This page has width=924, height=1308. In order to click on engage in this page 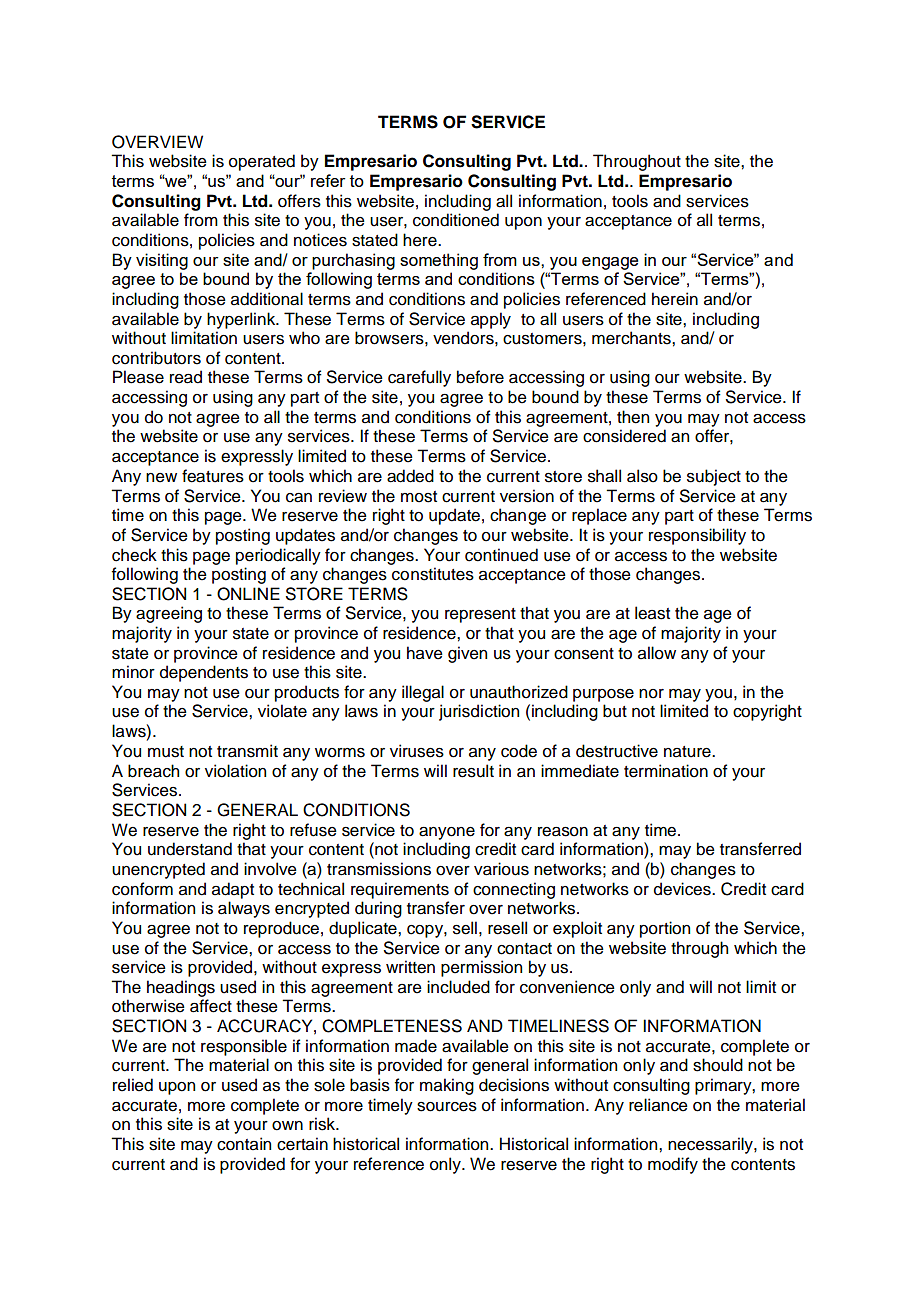, I will do `click(610, 263)`.
